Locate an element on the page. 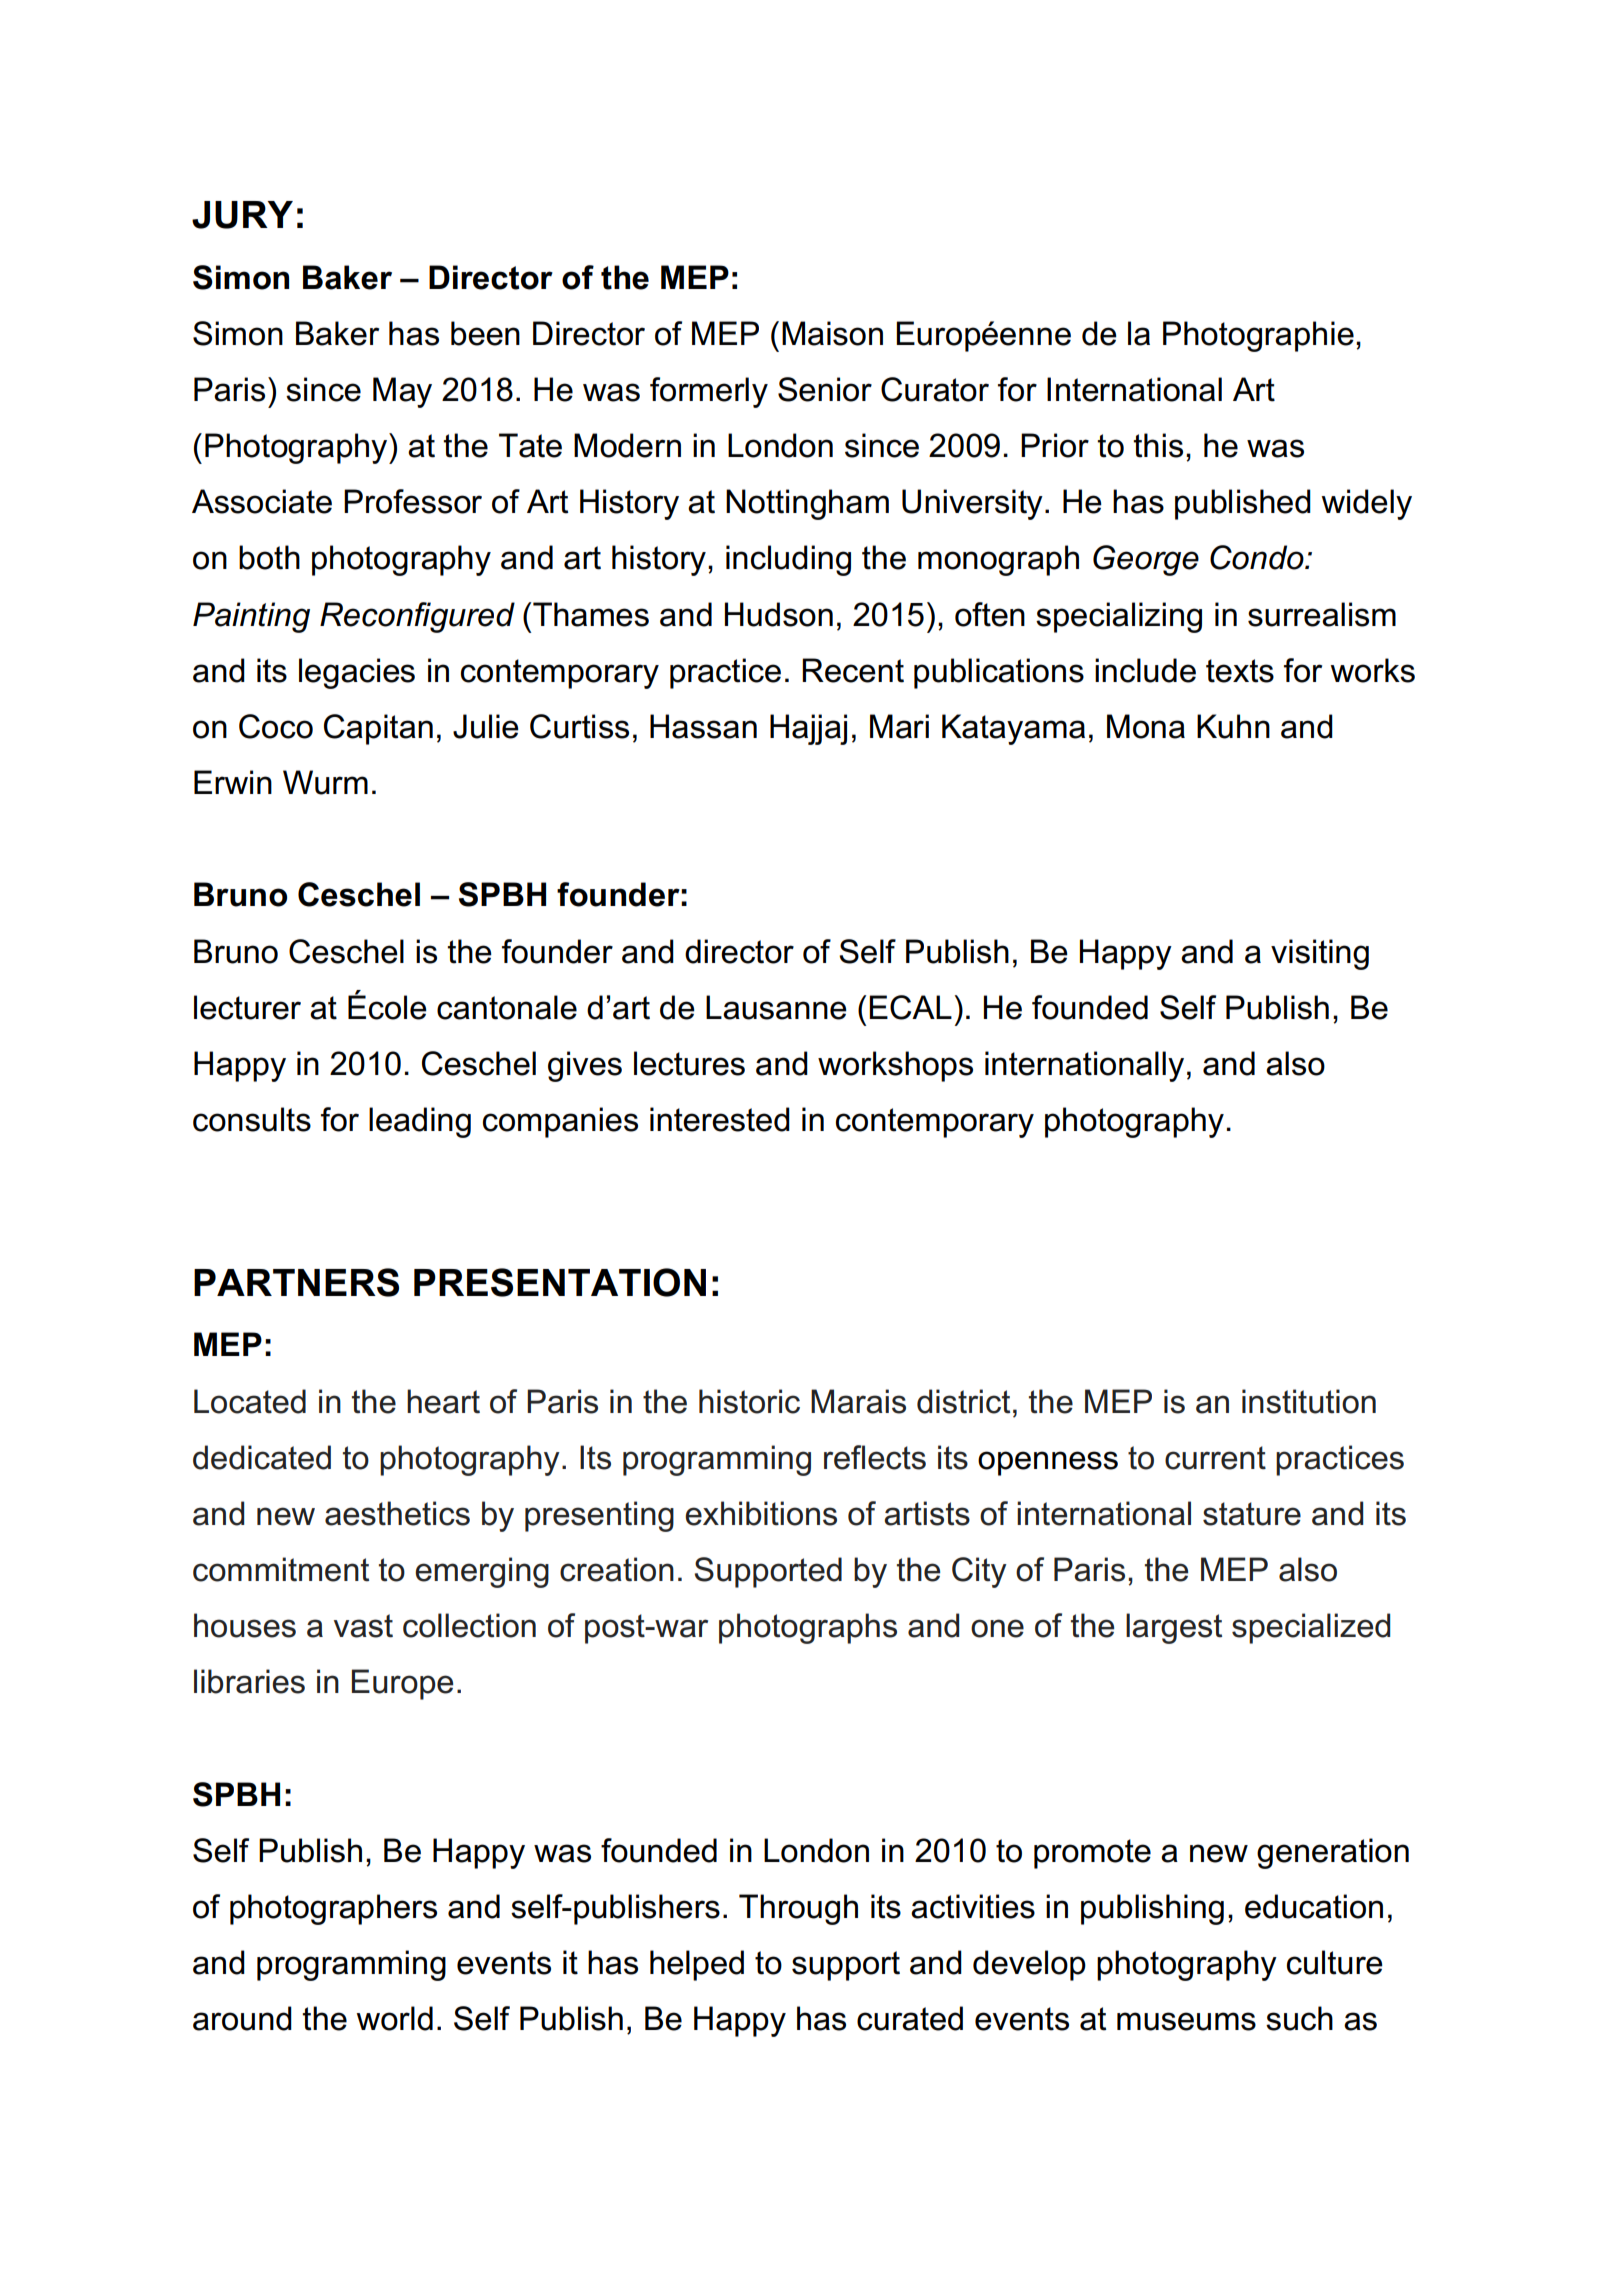 This document has width=1615, height=2286. museums is located at coordinates (1186, 2021).
